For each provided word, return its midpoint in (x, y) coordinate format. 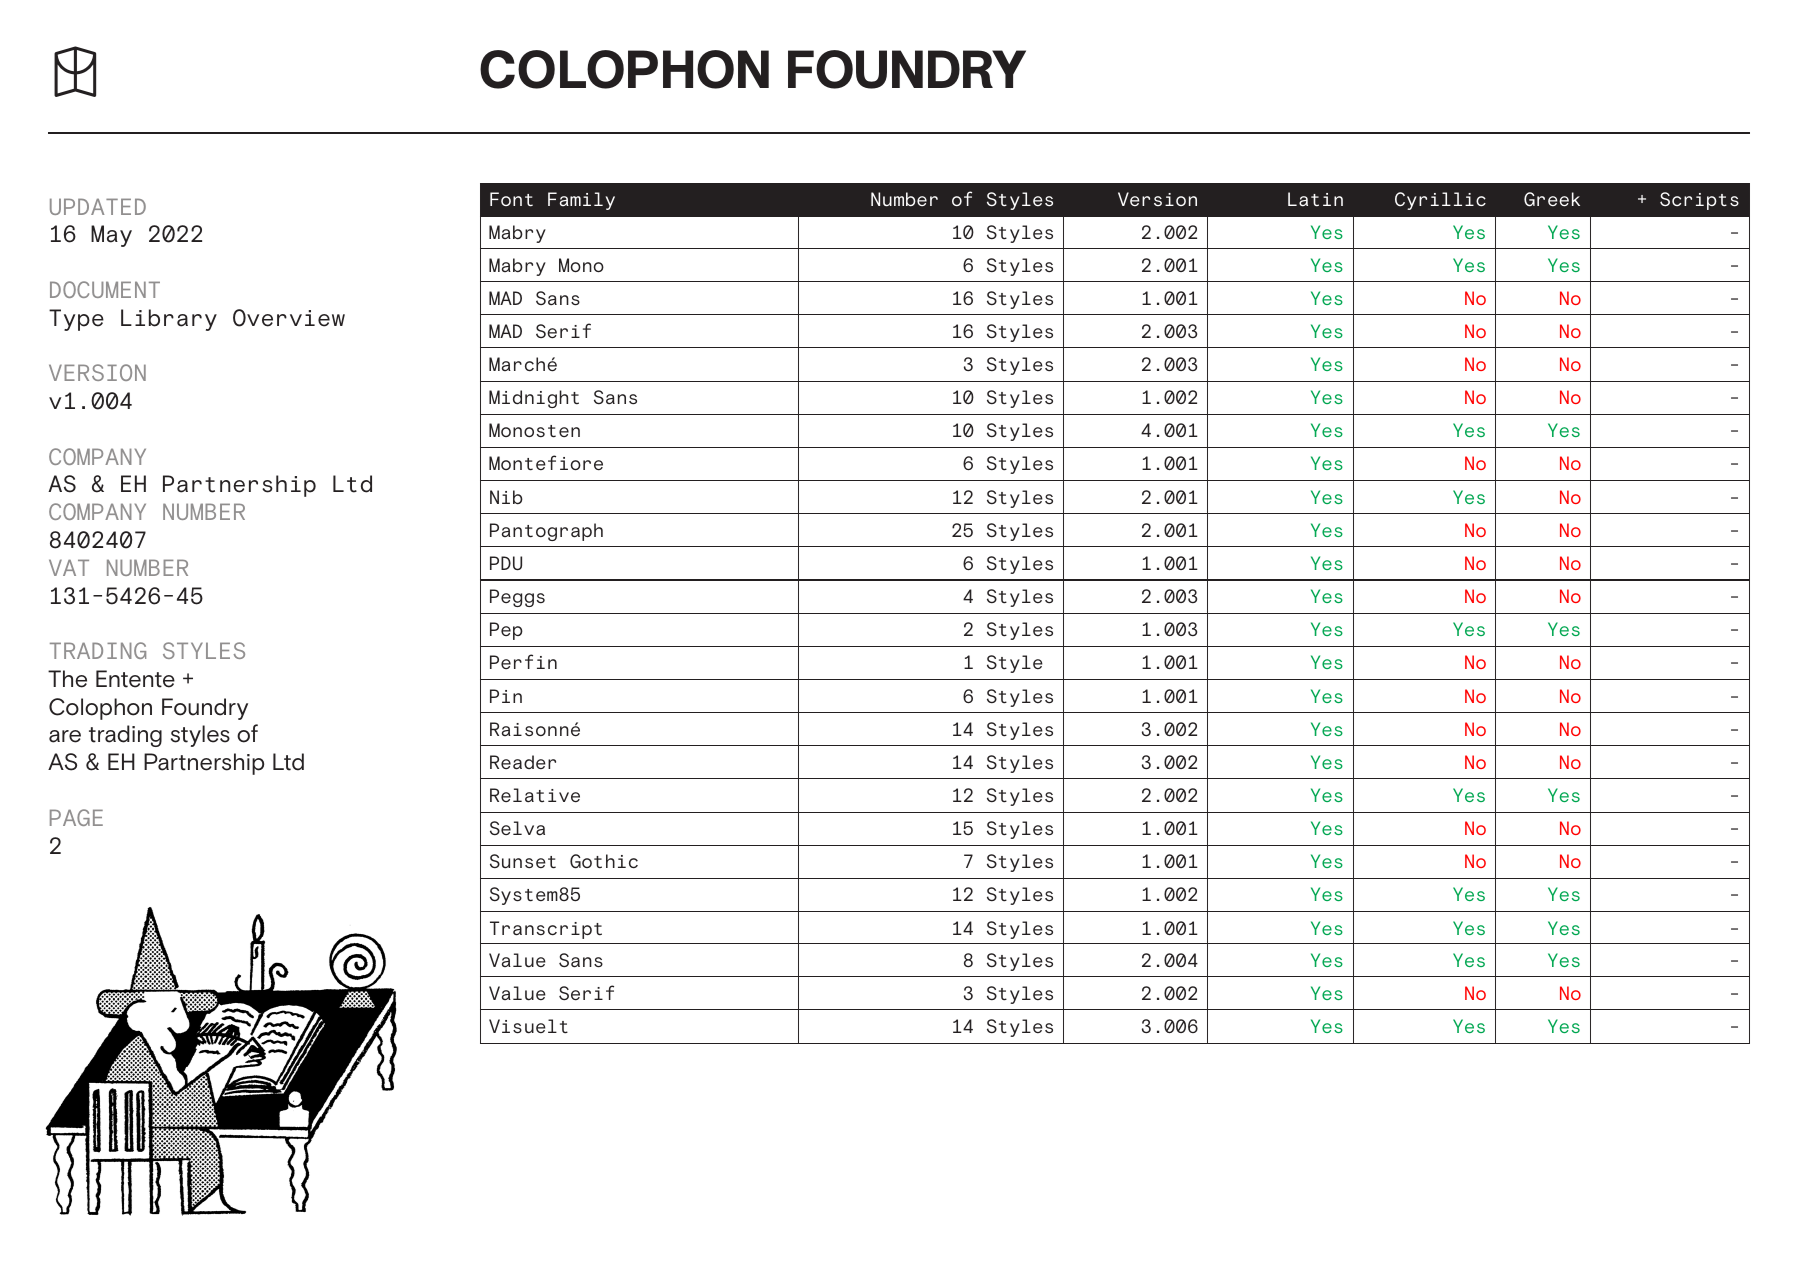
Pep (506, 631)
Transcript (546, 930)
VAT (69, 567)
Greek (1552, 199)
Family (581, 201)
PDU (506, 563)
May (111, 236)
